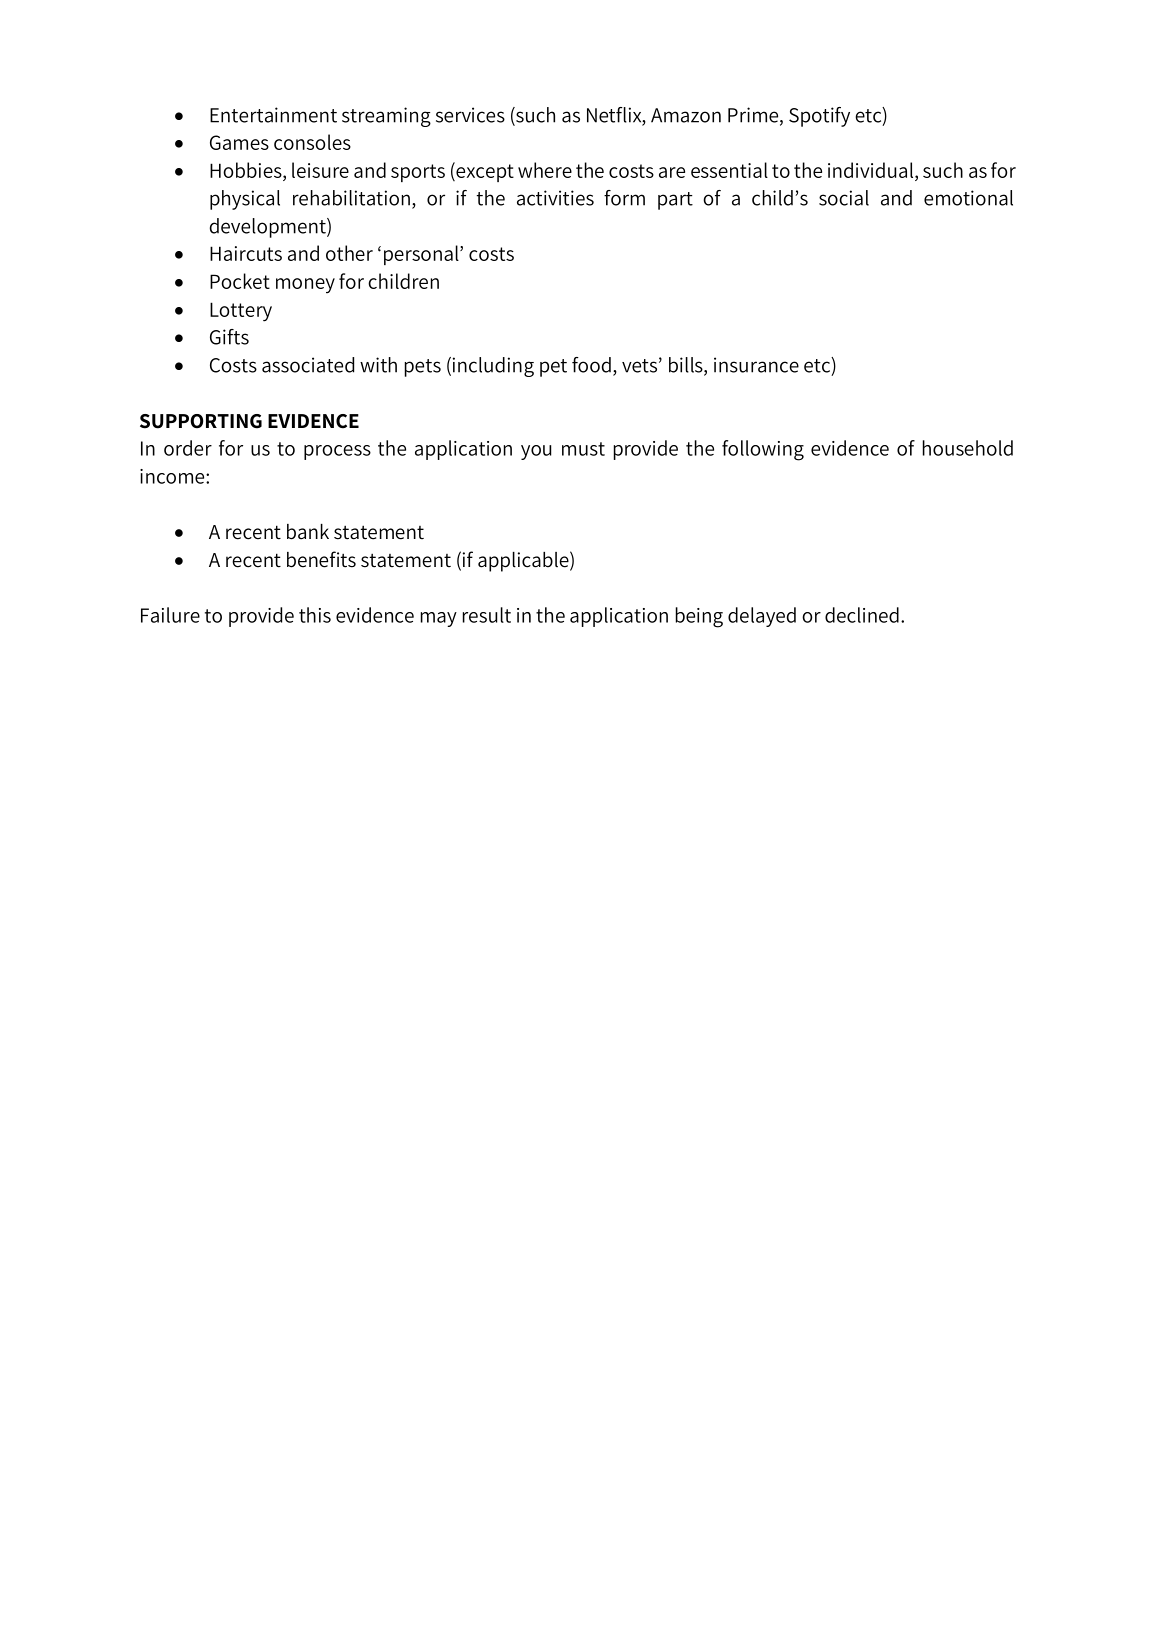 The image size is (1149, 1626). Describe the element at coordinates (591, 365) in the image. I see `food` at that location.
